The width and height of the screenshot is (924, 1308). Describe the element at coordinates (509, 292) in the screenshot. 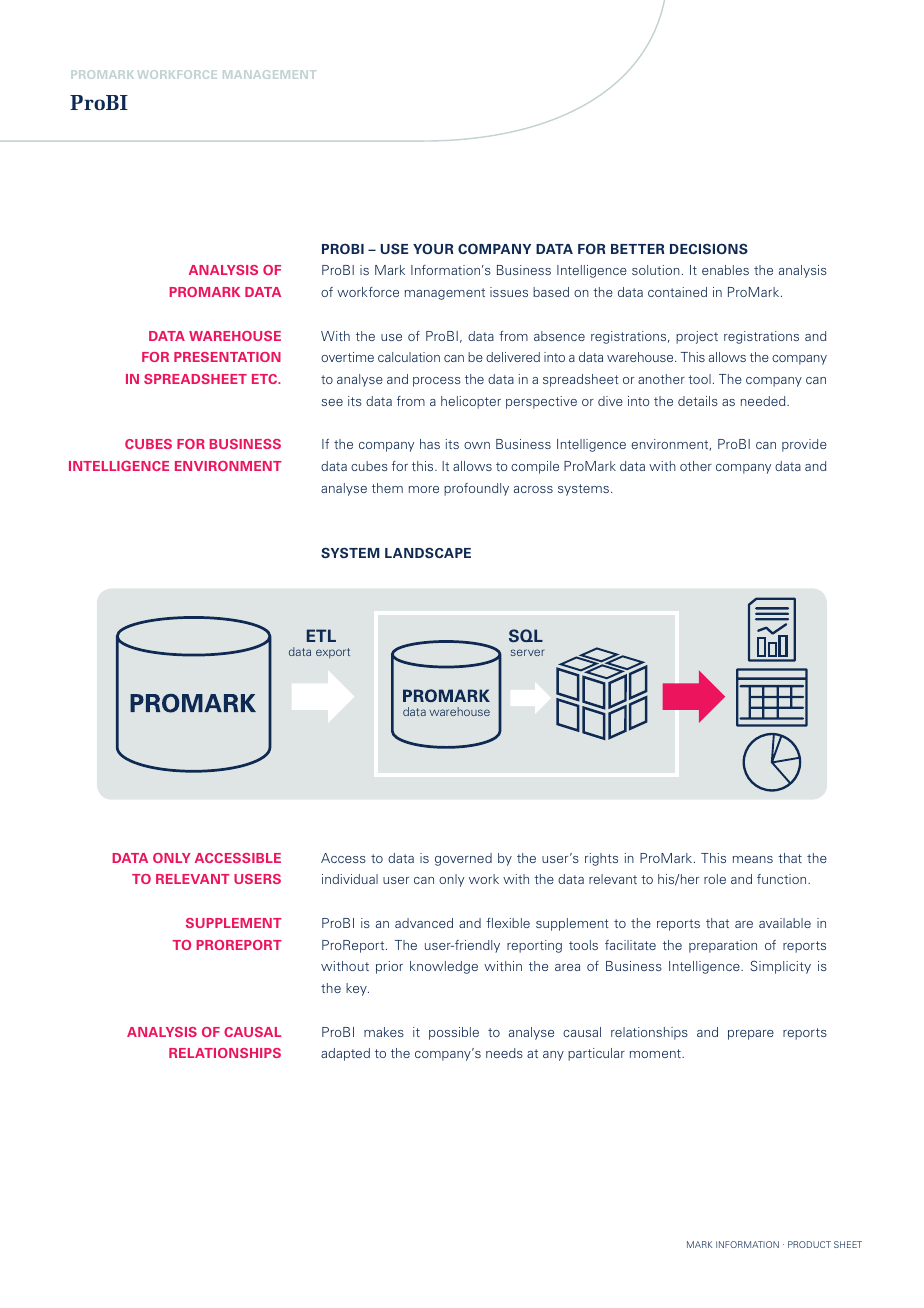

I see `issues` at that location.
